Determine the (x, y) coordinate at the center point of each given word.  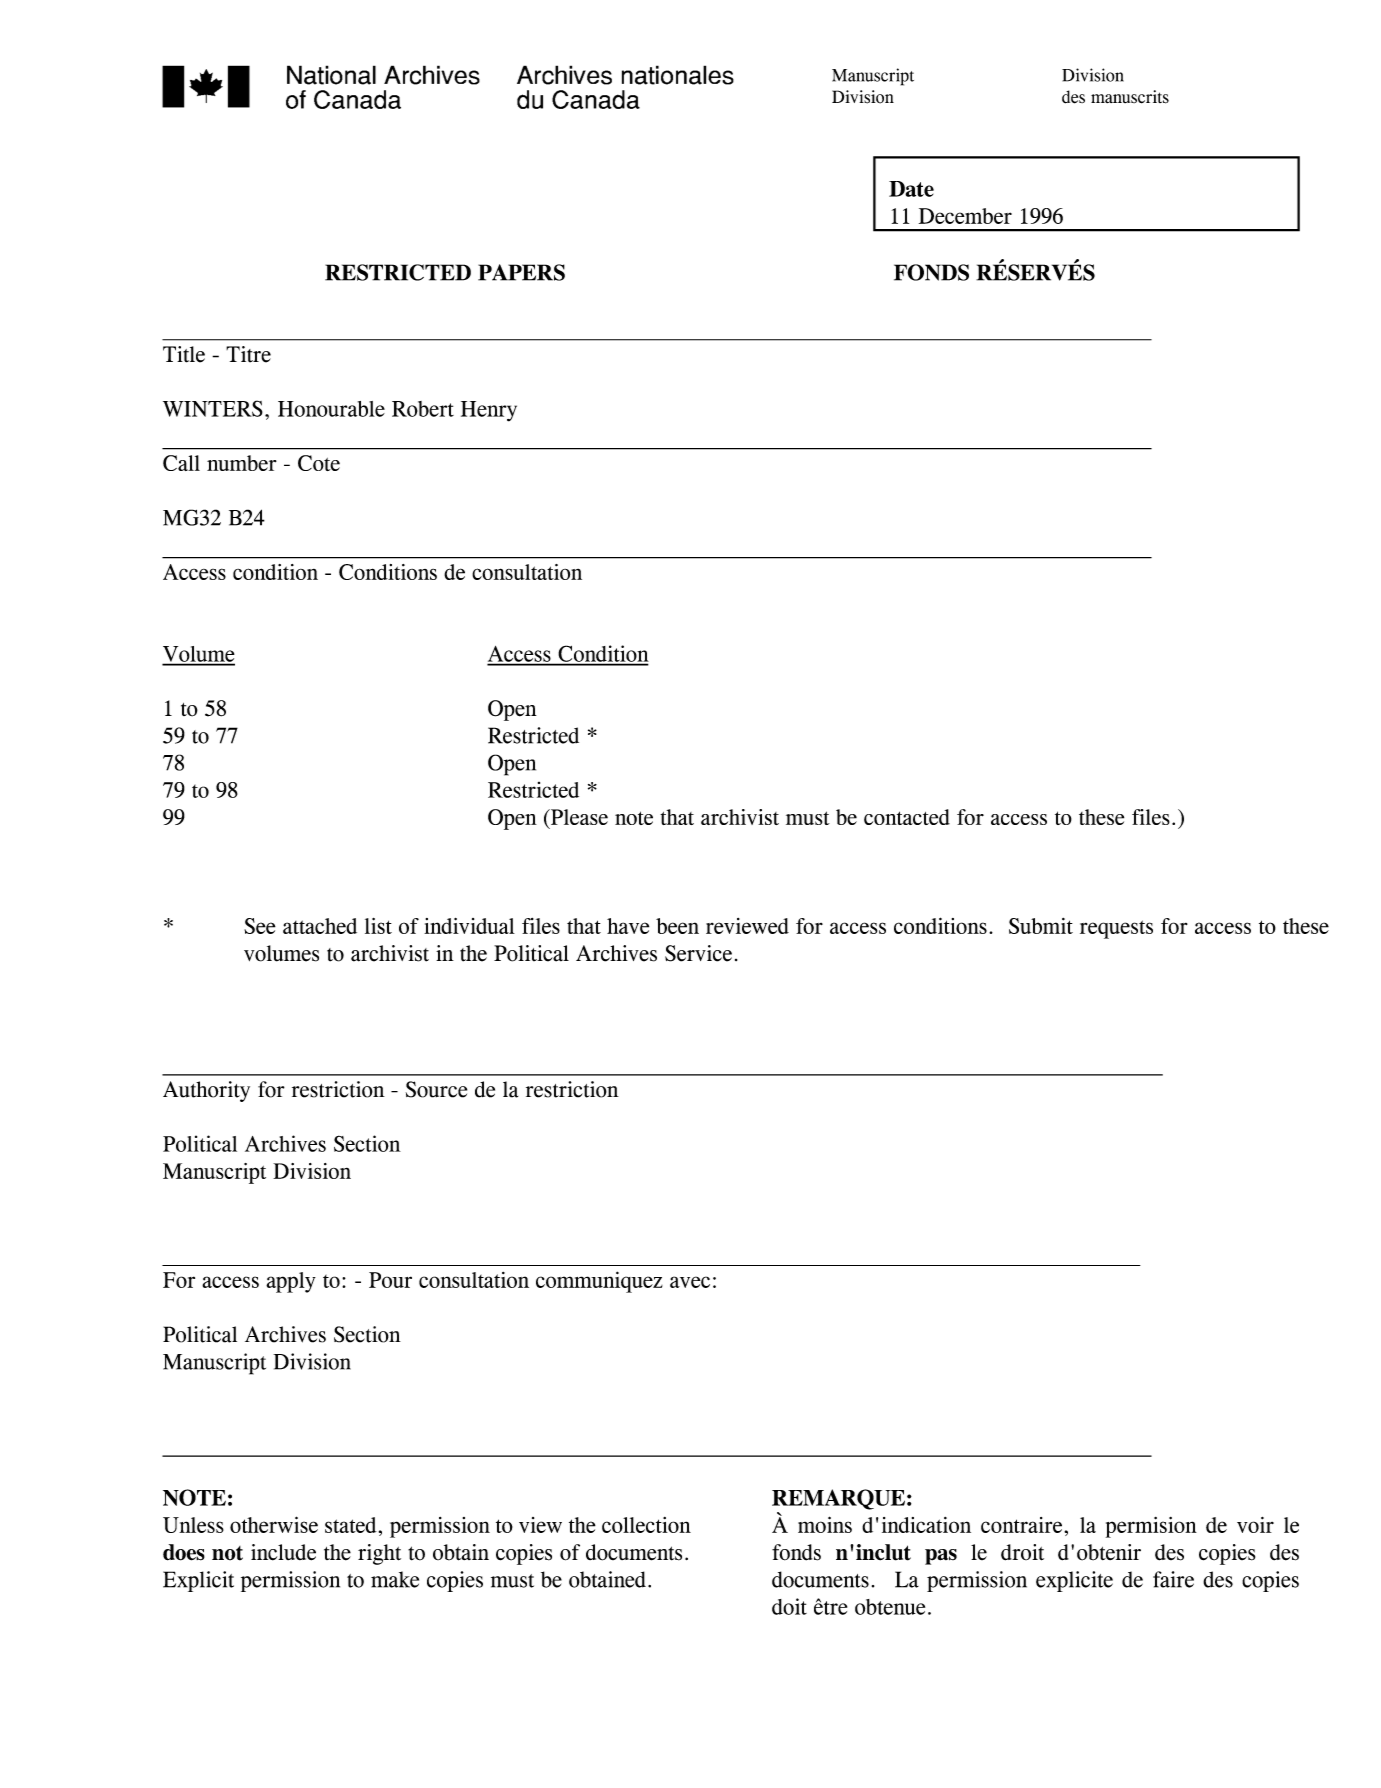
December (965, 216)
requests (1116, 929)
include (283, 1552)
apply (291, 1282)
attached (320, 926)
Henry (489, 411)
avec (690, 1282)
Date (911, 189)
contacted (907, 817)
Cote (319, 463)
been (677, 926)
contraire (1021, 1525)
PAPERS (521, 272)
